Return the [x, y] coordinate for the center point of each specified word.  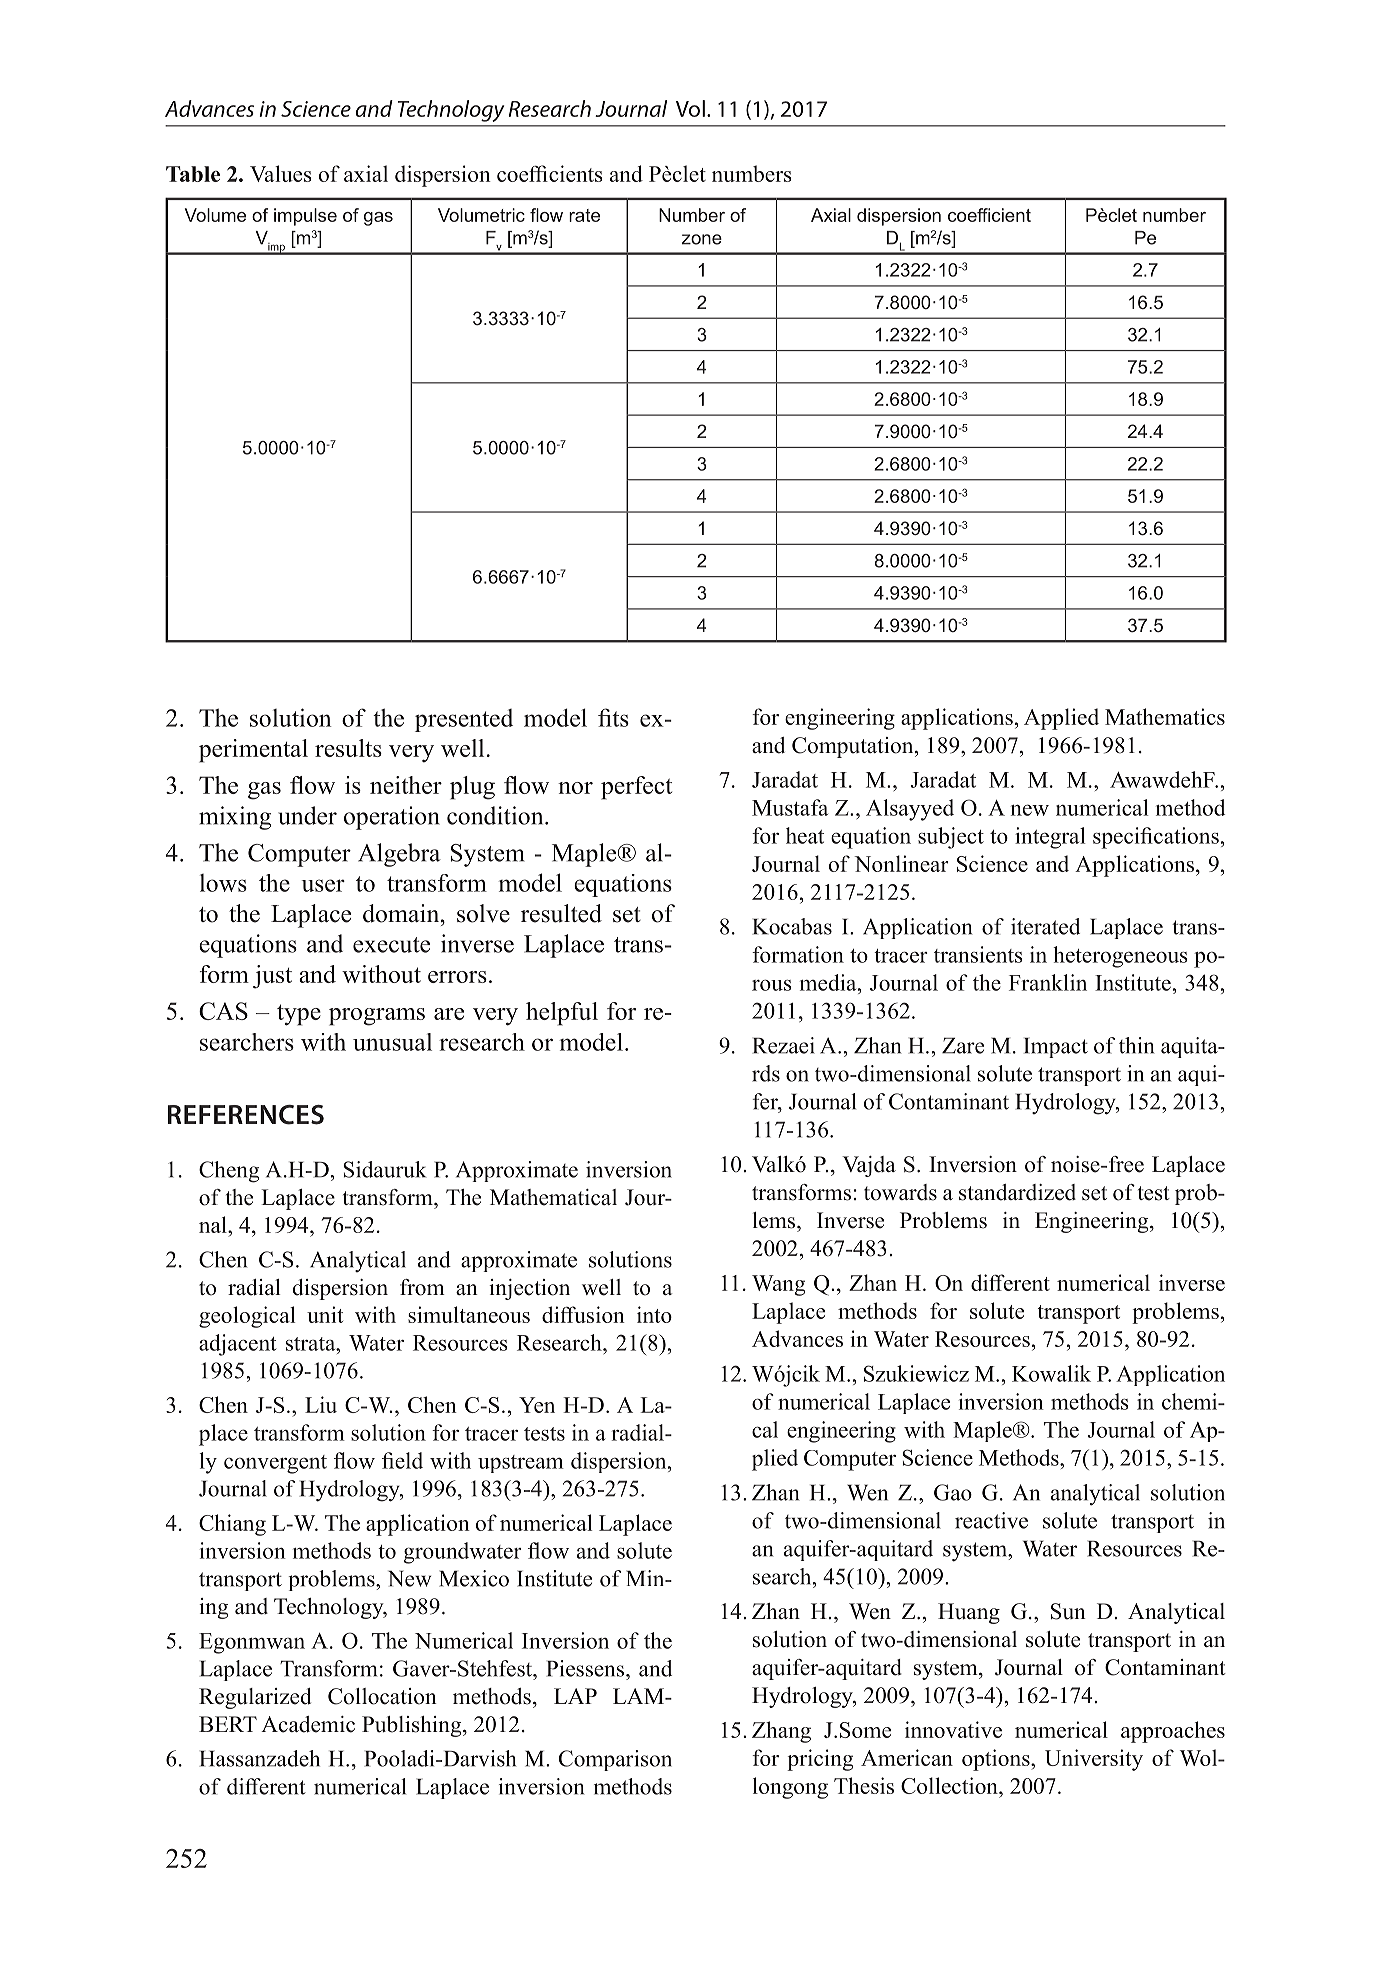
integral [1050, 838]
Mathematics [1165, 716]
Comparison [615, 1760]
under [307, 815]
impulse [305, 217]
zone [702, 239]
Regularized [255, 1698]
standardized [1017, 1192]
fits [613, 717]
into [654, 1314]
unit [325, 1314]
